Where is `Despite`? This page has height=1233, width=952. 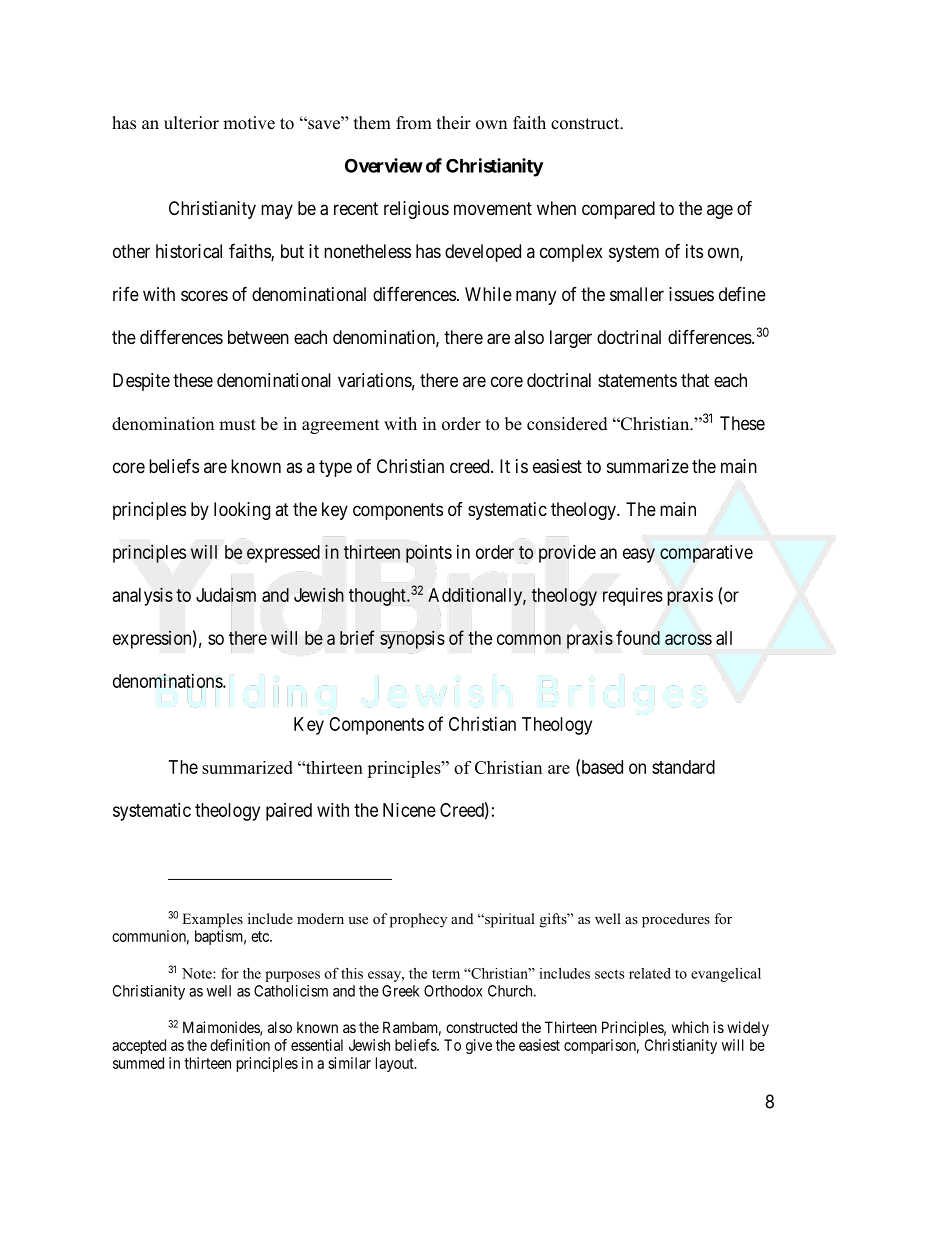
Despite is located at coordinates (141, 382).
